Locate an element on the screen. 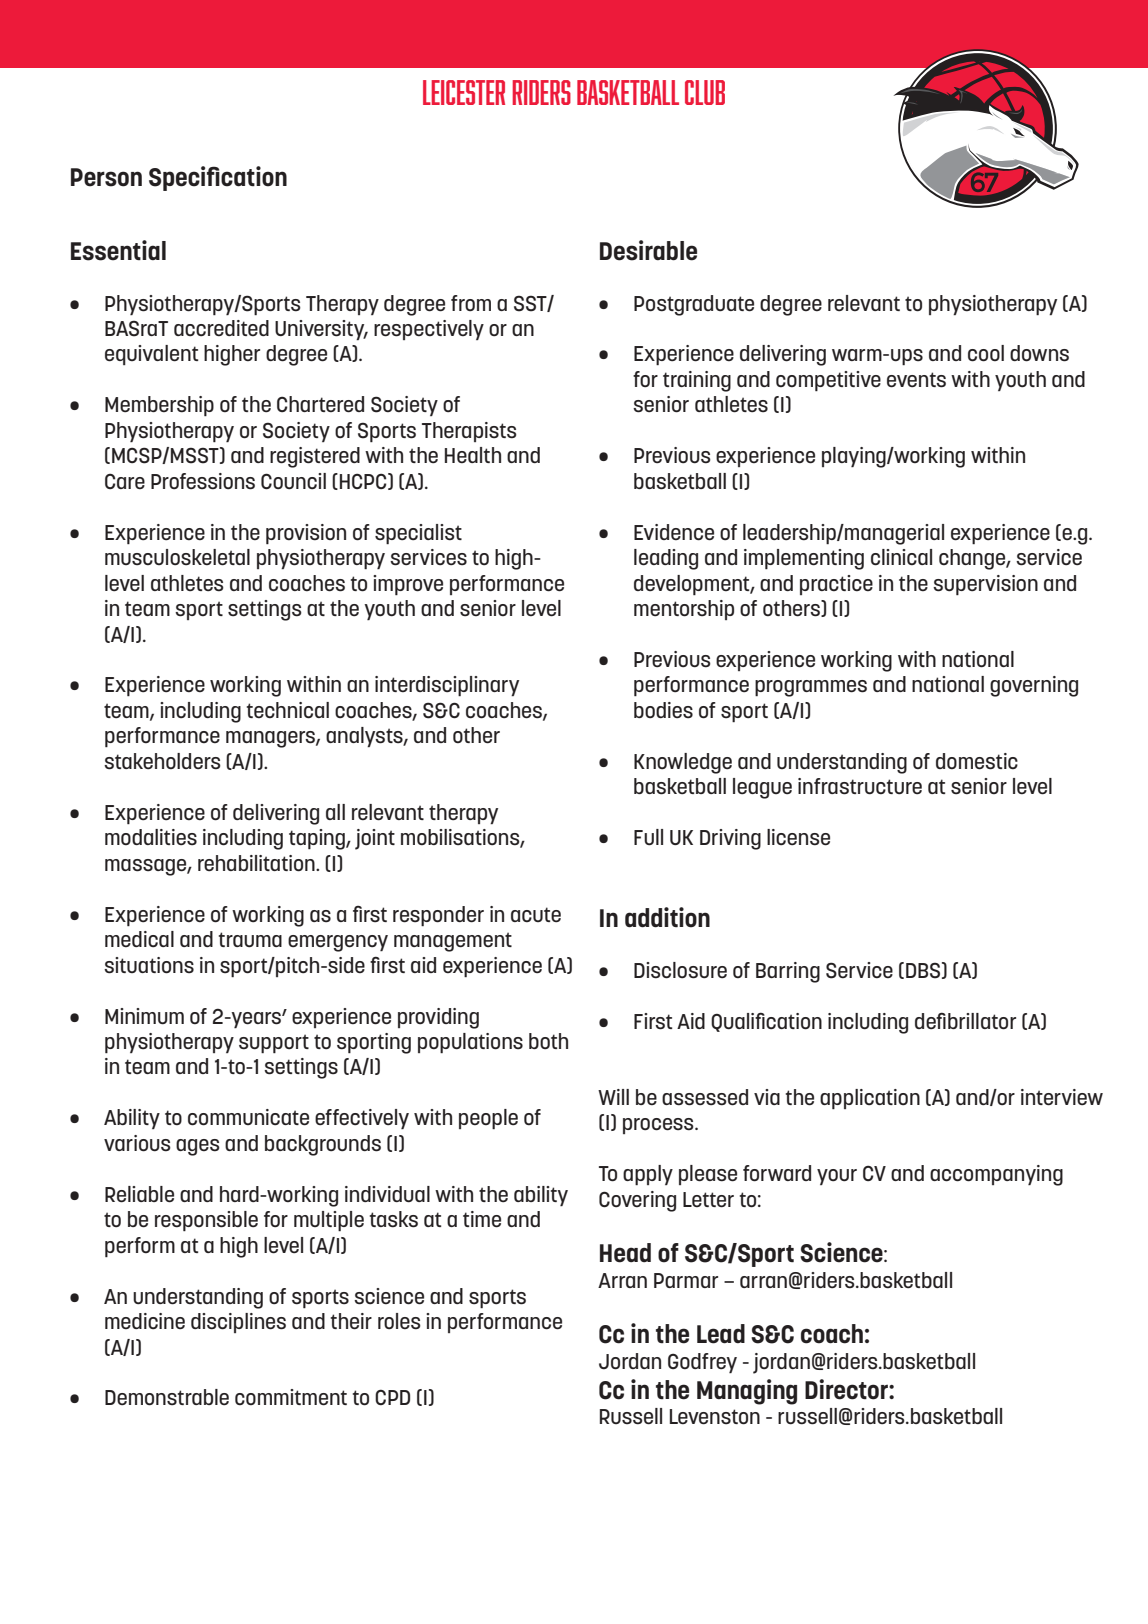  training is located at coordinates (697, 381).
